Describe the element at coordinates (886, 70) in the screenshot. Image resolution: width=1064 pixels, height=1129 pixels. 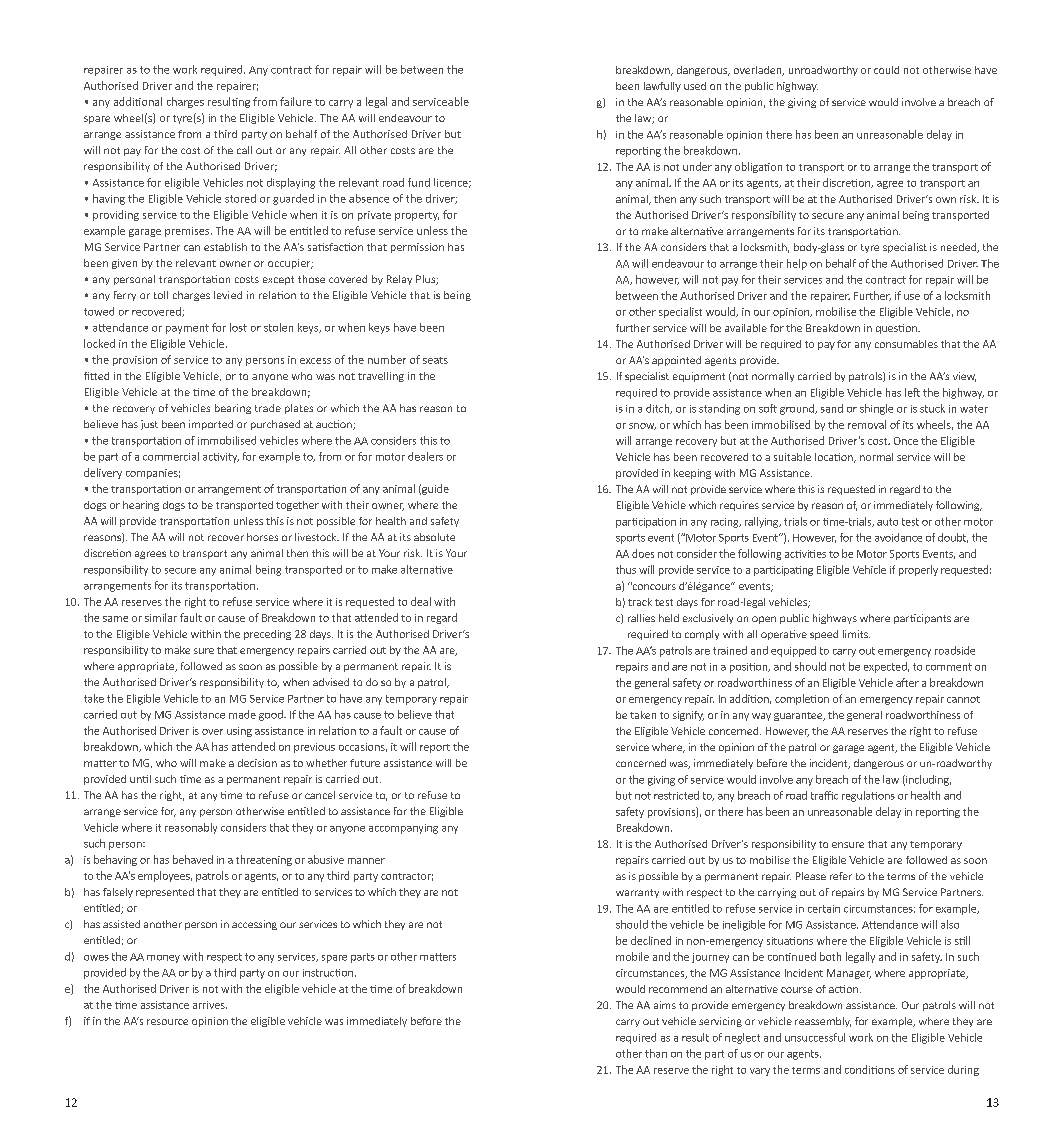
I see `could` at that location.
